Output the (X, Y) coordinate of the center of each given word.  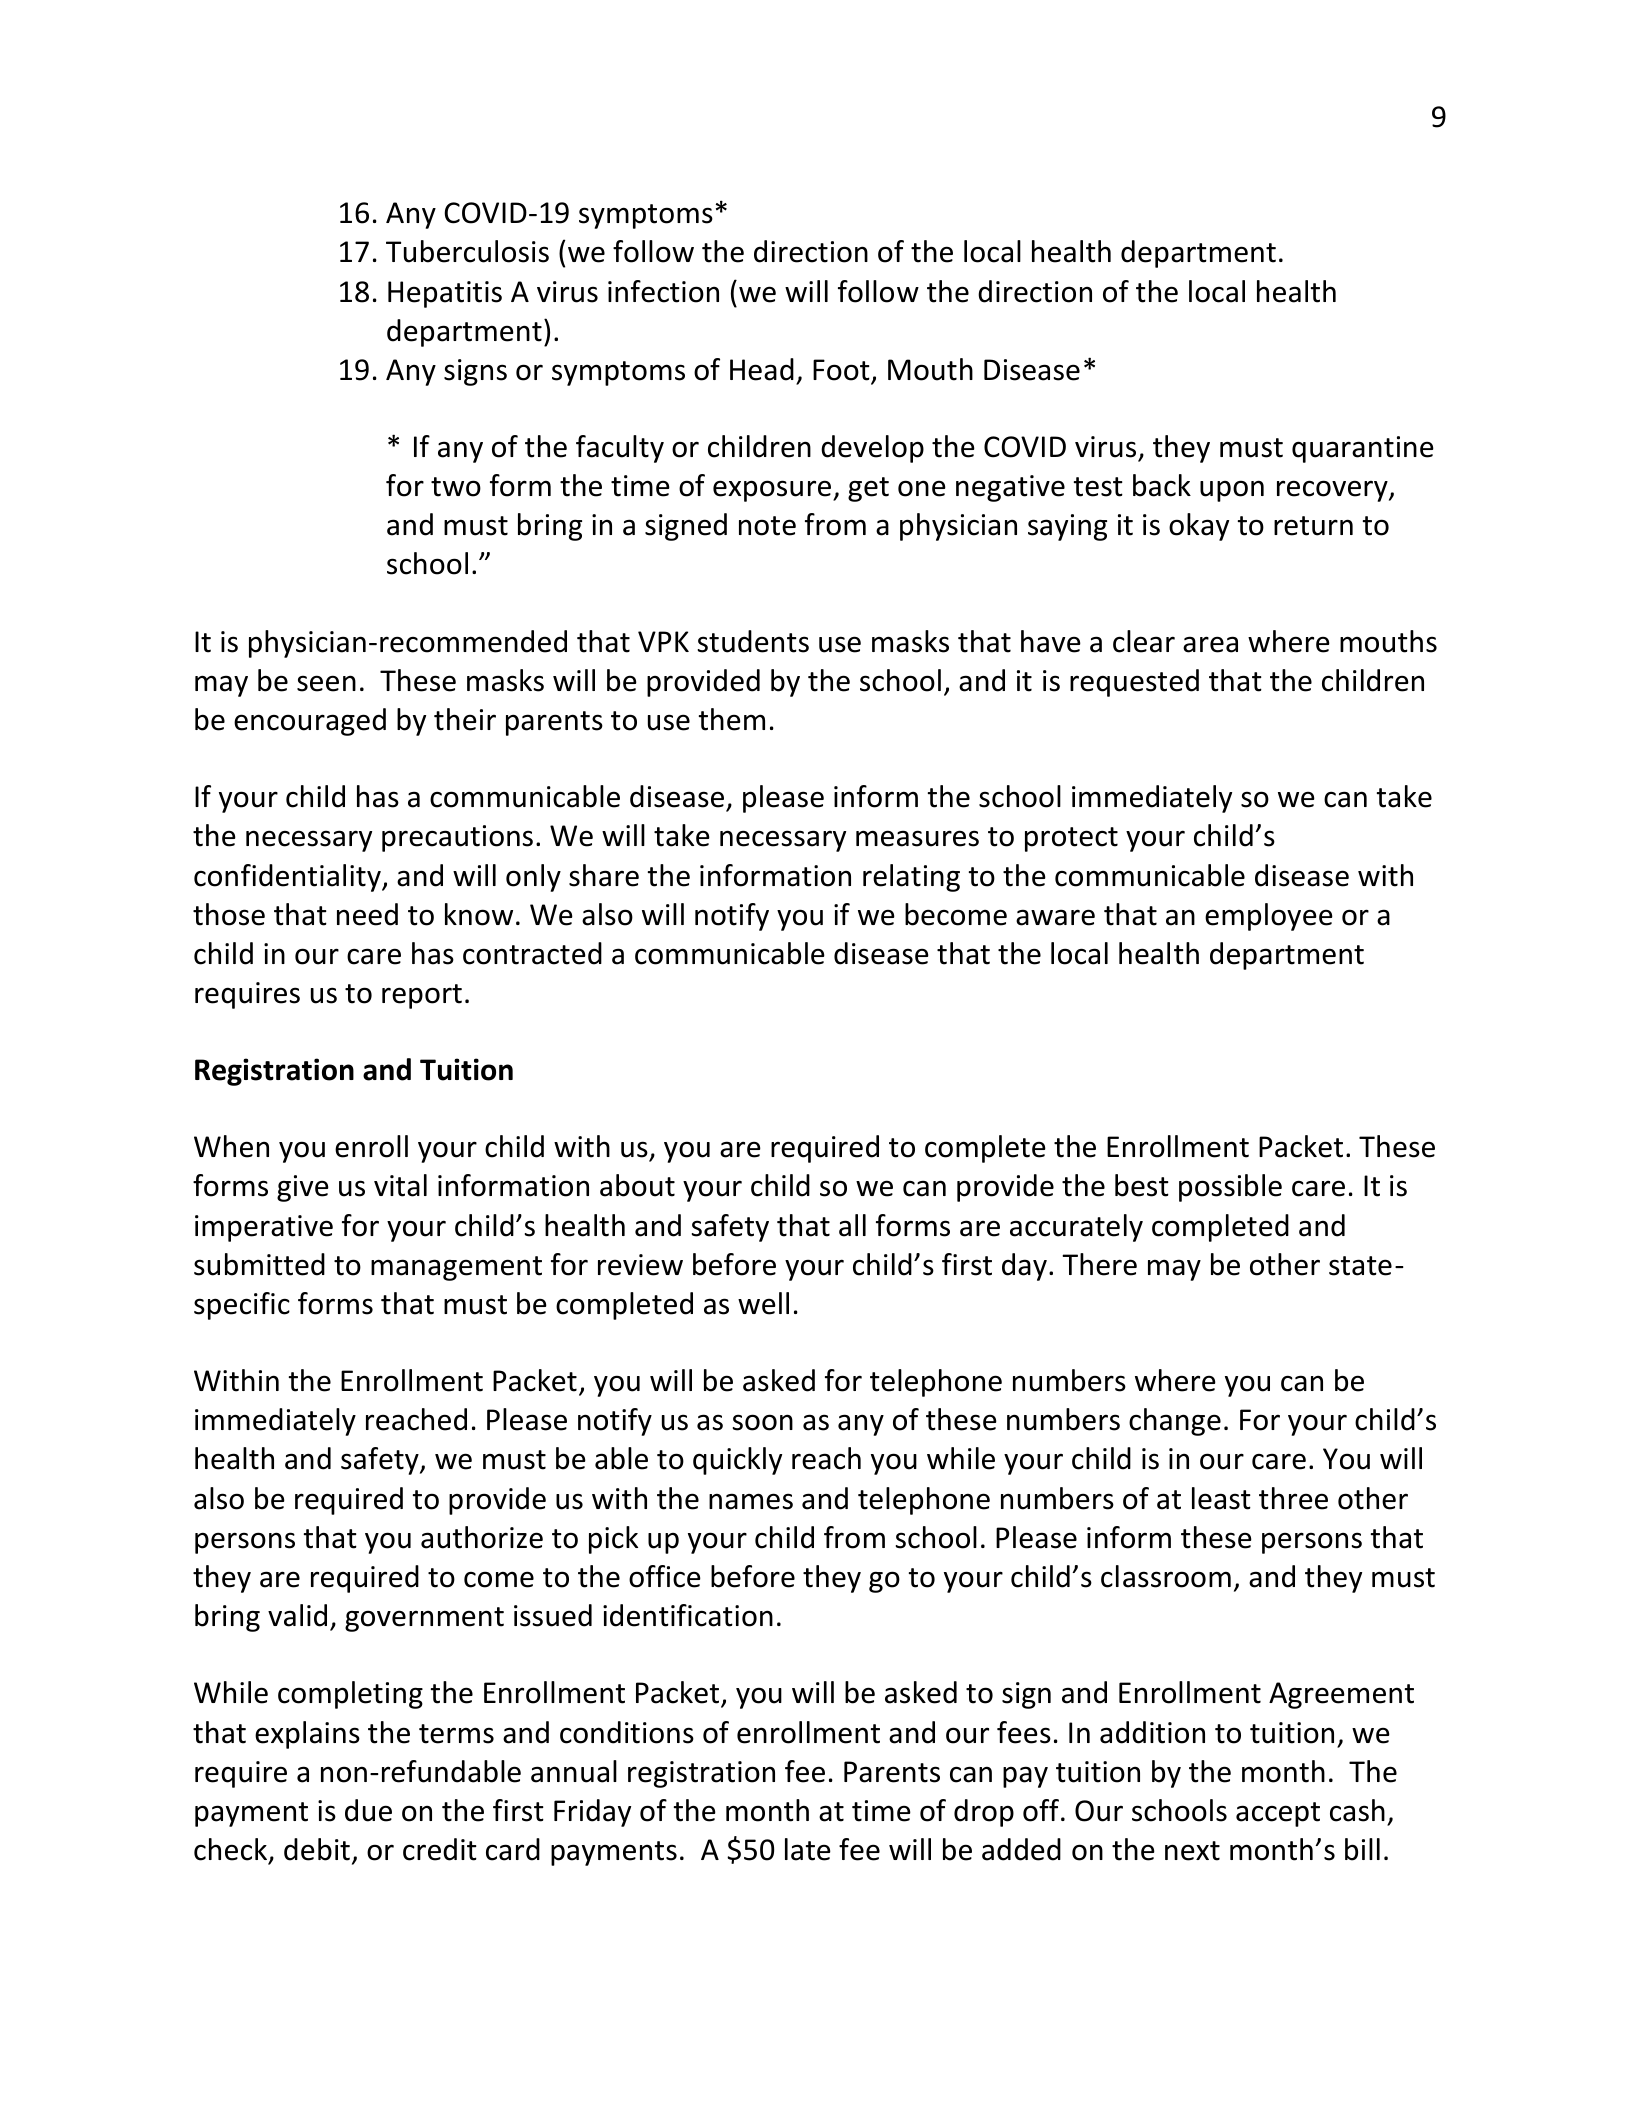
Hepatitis (445, 294)
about (637, 1185)
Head (762, 369)
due (368, 1810)
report (422, 996)
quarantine (1363, 449)
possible (1230, 1188)
